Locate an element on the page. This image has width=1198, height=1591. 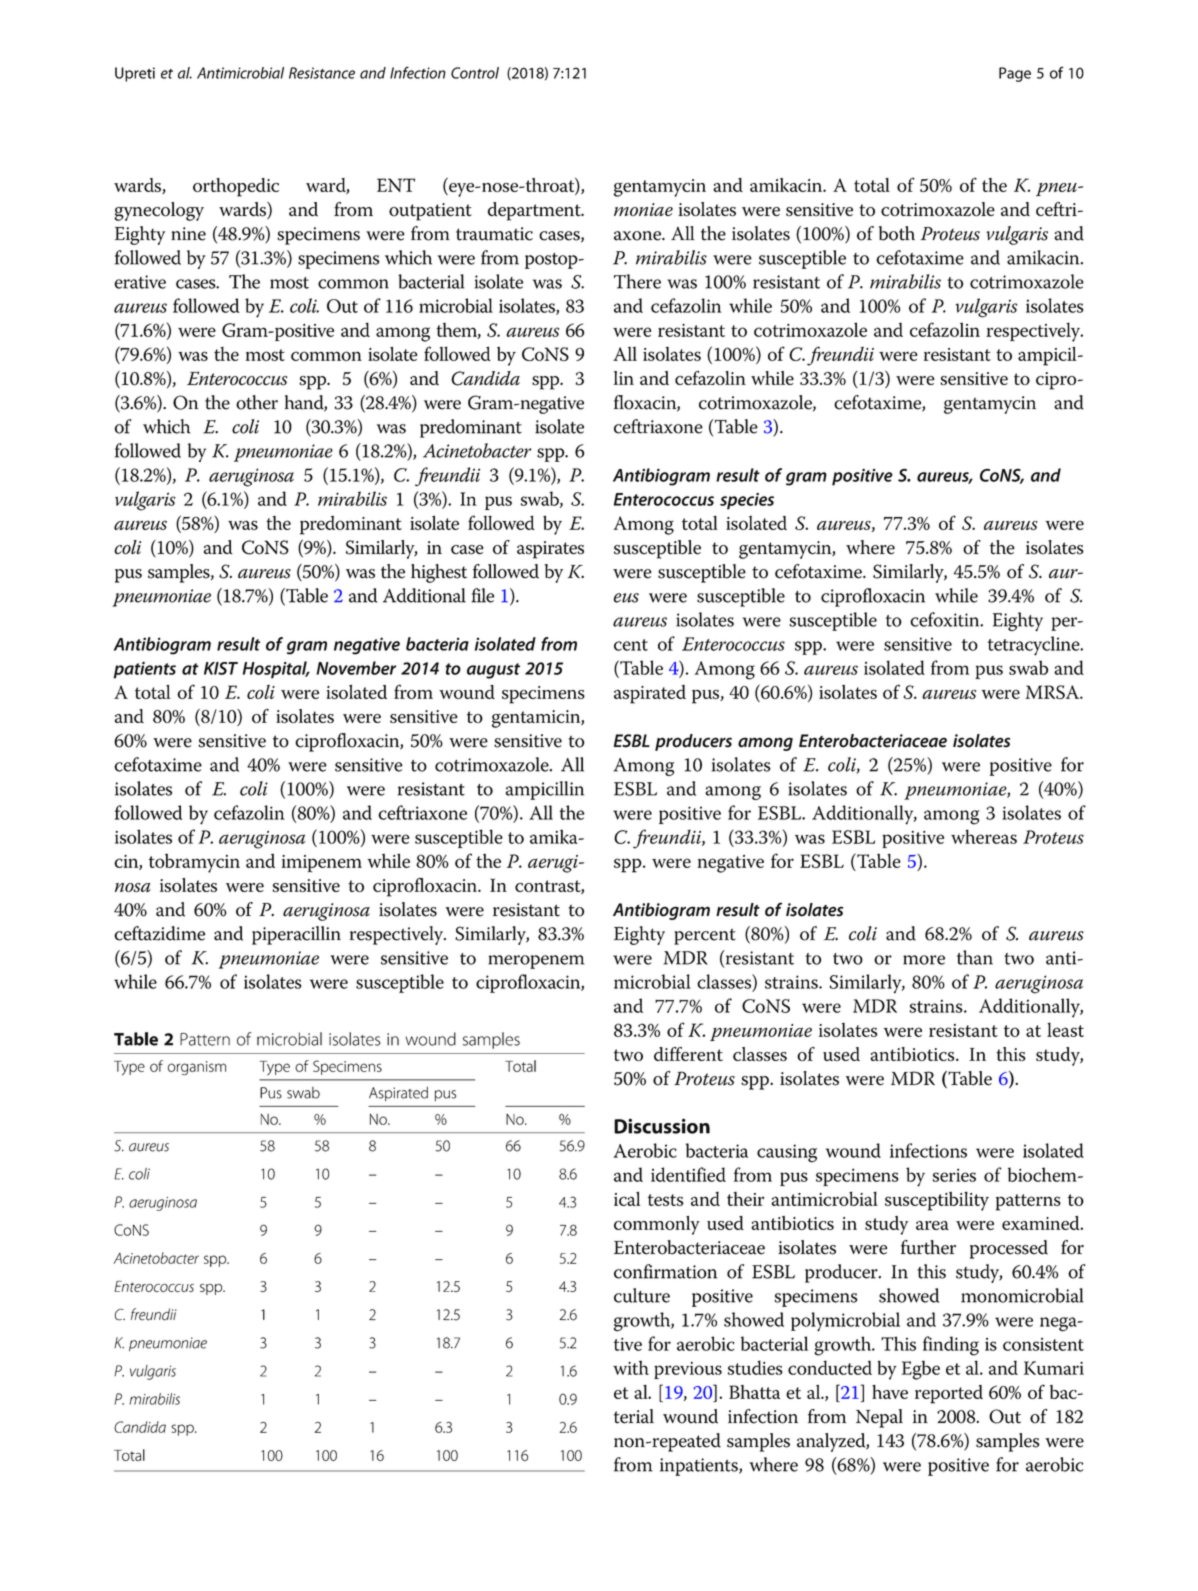
previous is located at coordinates (688, 1370).
